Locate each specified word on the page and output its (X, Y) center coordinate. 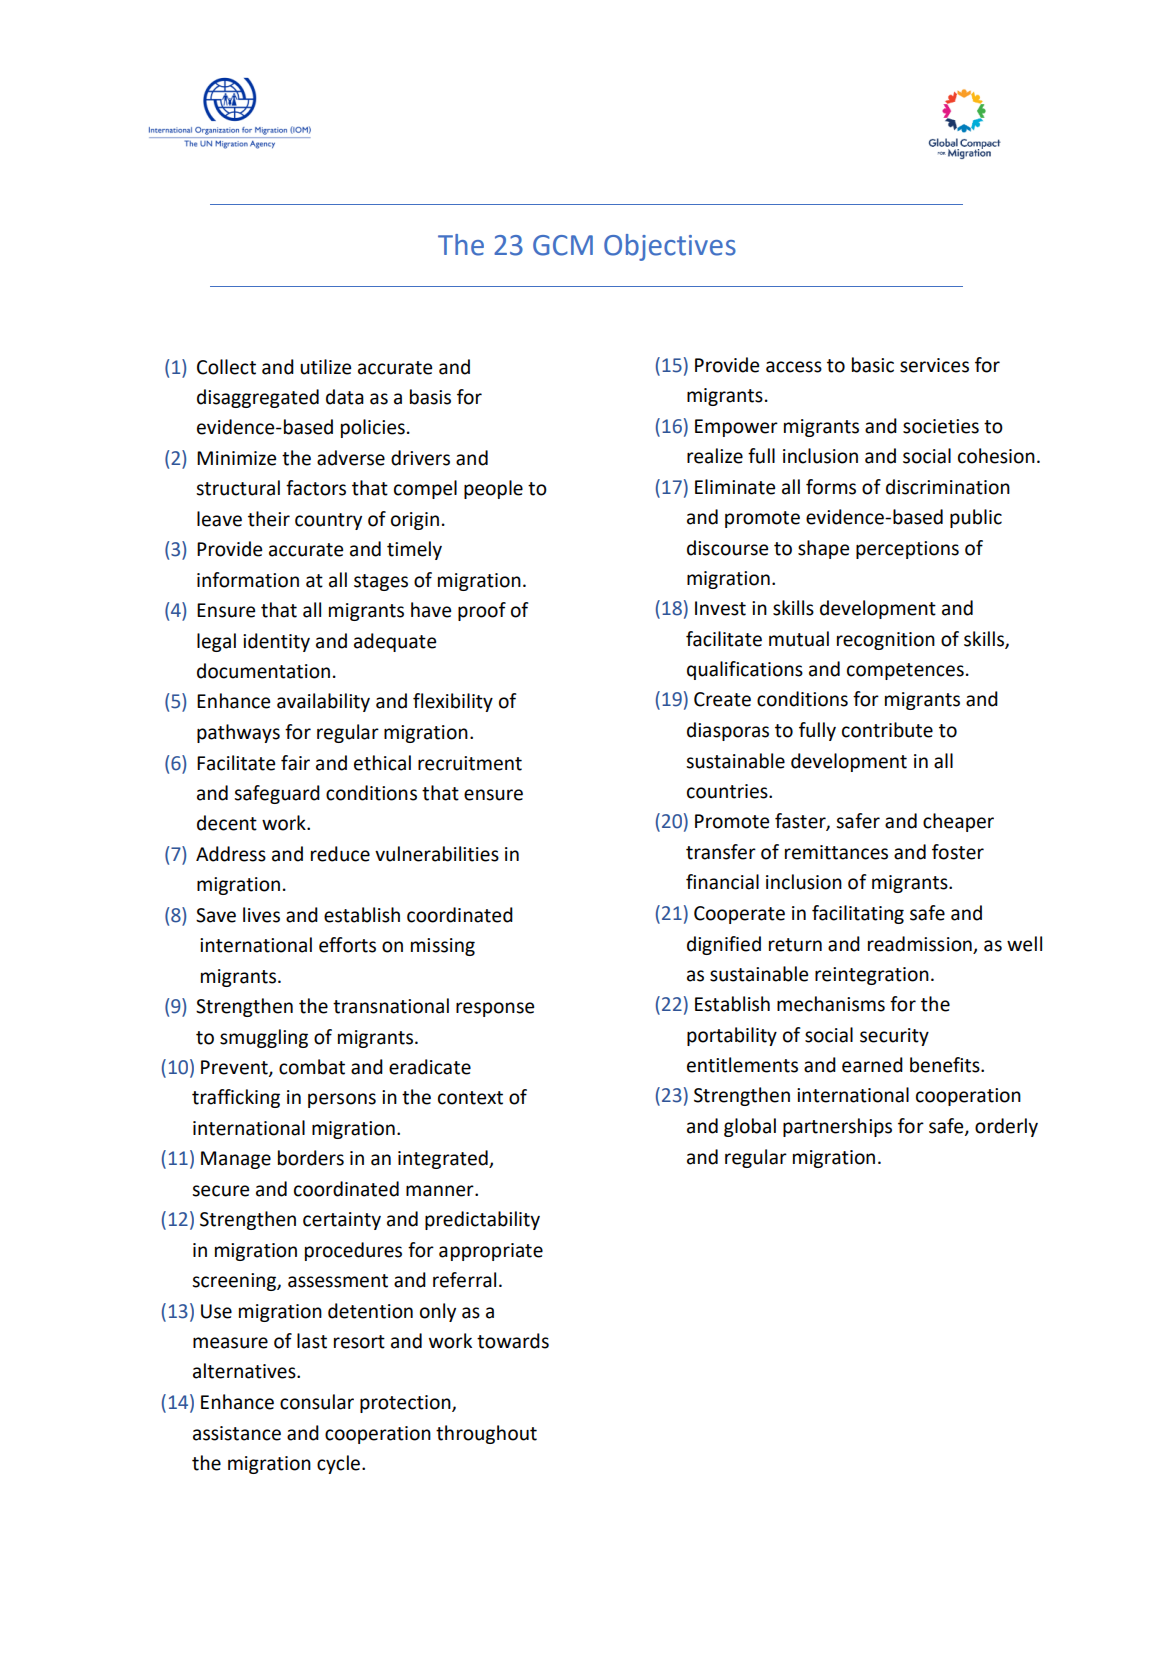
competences (905, 671)
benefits (946, 1065)
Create (722, 699)
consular (317, 1402)
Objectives (670, 247)
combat (312, 1067)
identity (276, 642)
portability (732, 1036)
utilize (325, 367)
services (934, 365)
